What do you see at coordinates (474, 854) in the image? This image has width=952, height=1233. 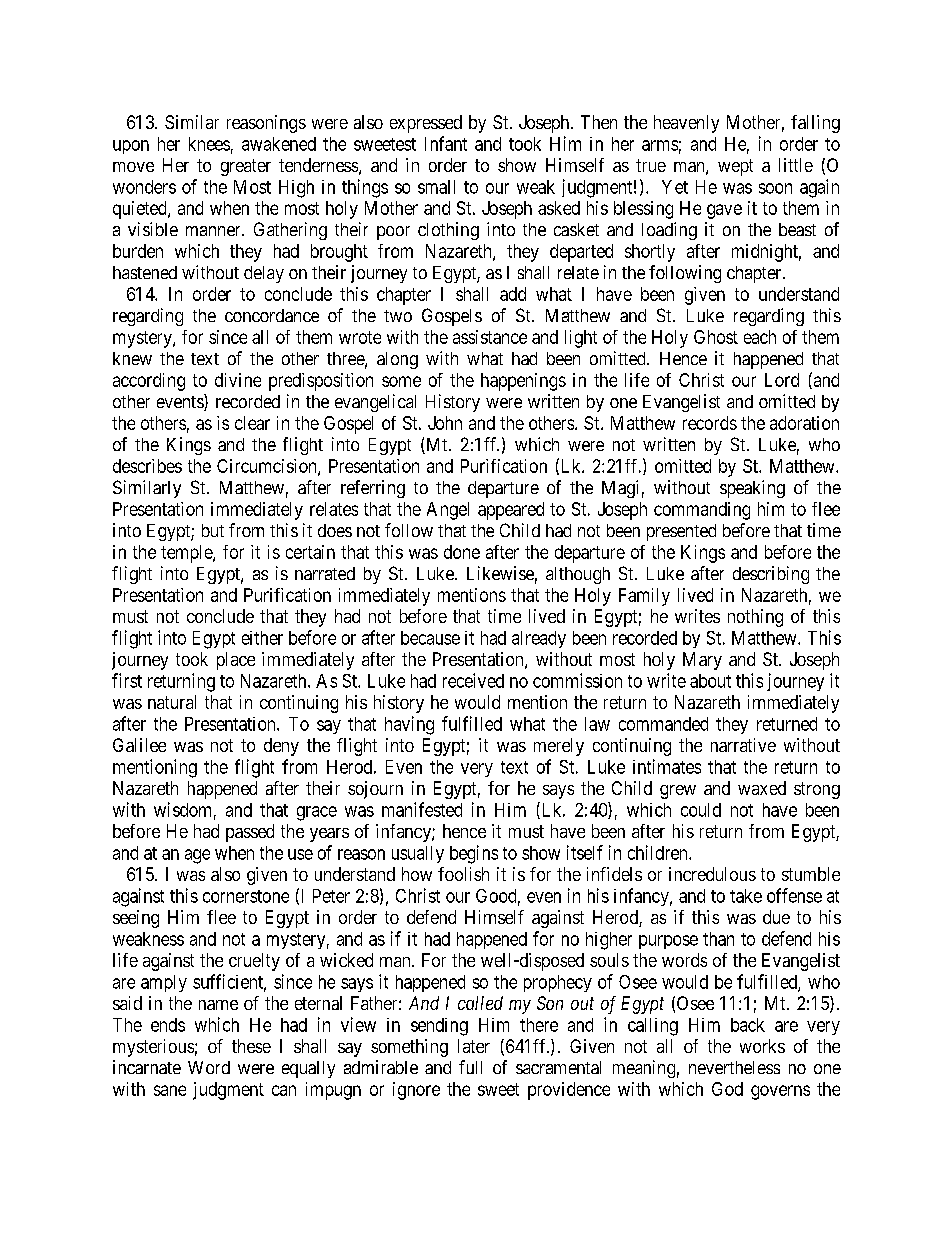 I see `begins` at bounding box center [474, 854].
